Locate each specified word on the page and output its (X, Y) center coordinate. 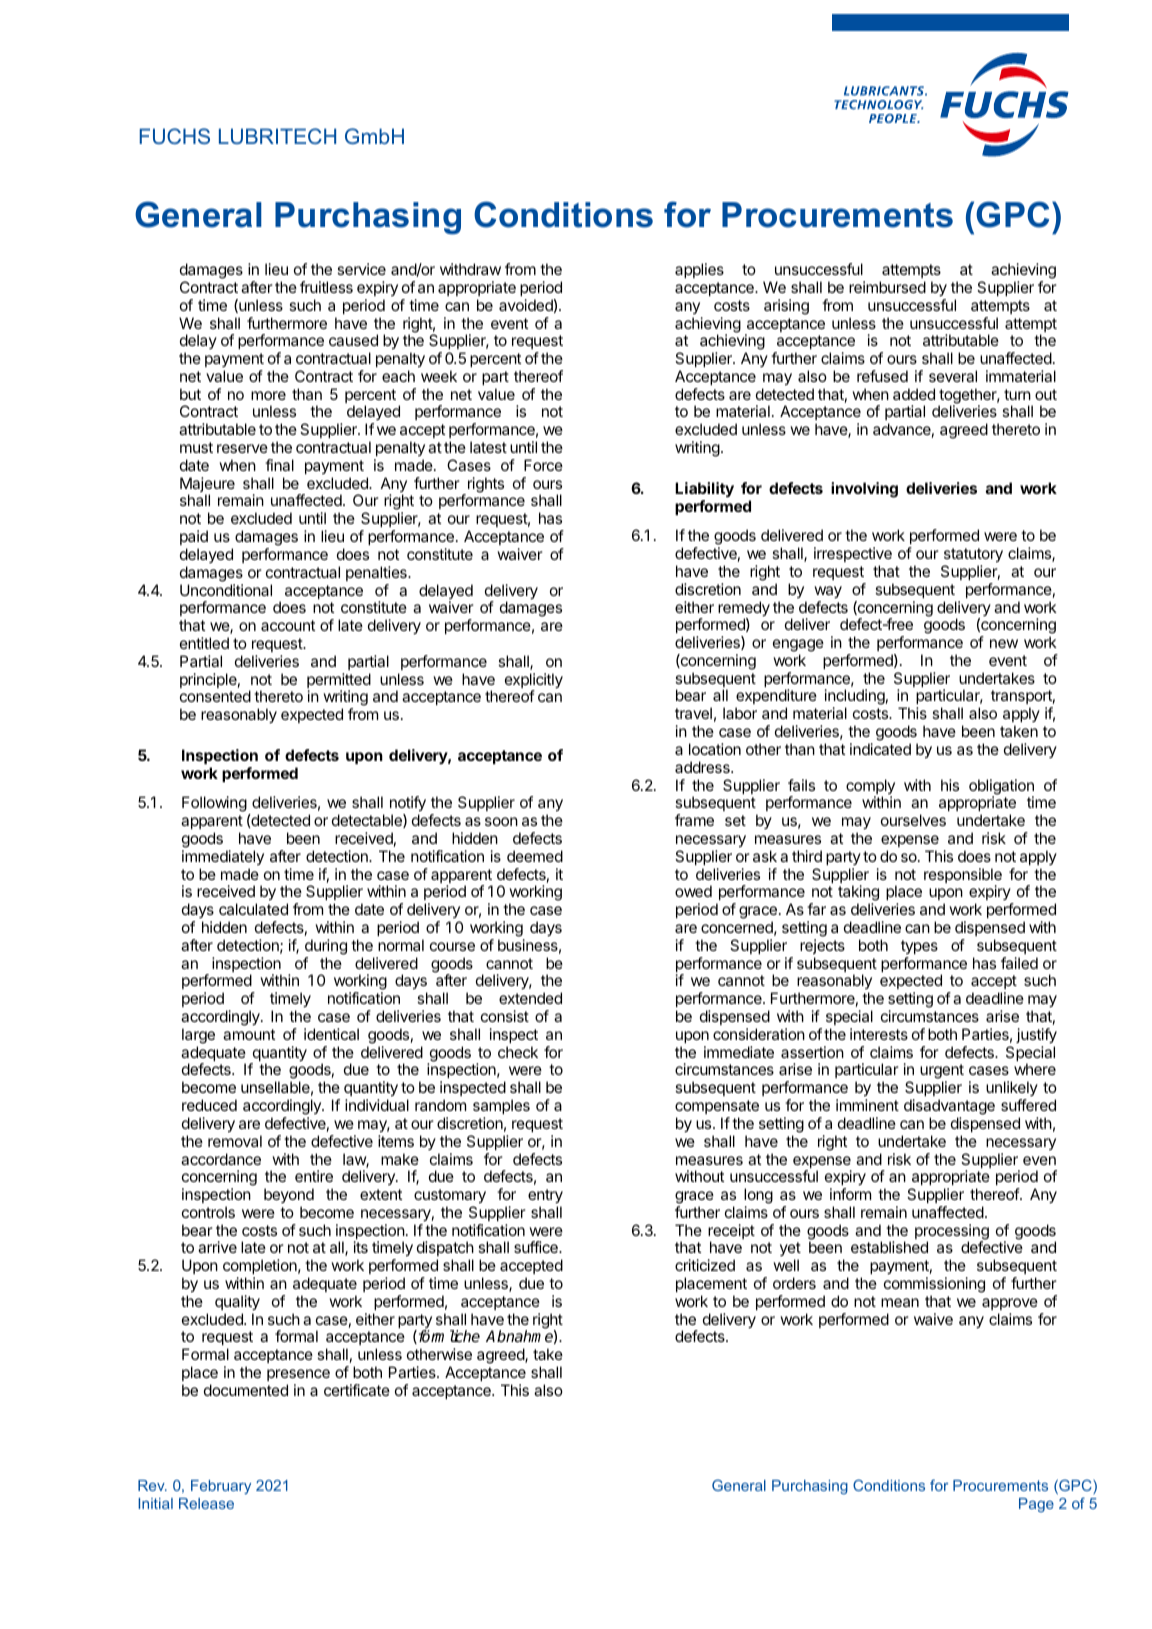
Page (1036, 1505)
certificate (357, 1390)
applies (699, 270)
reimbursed (887, 287)
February (221, 1487)
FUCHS (175, 136)
